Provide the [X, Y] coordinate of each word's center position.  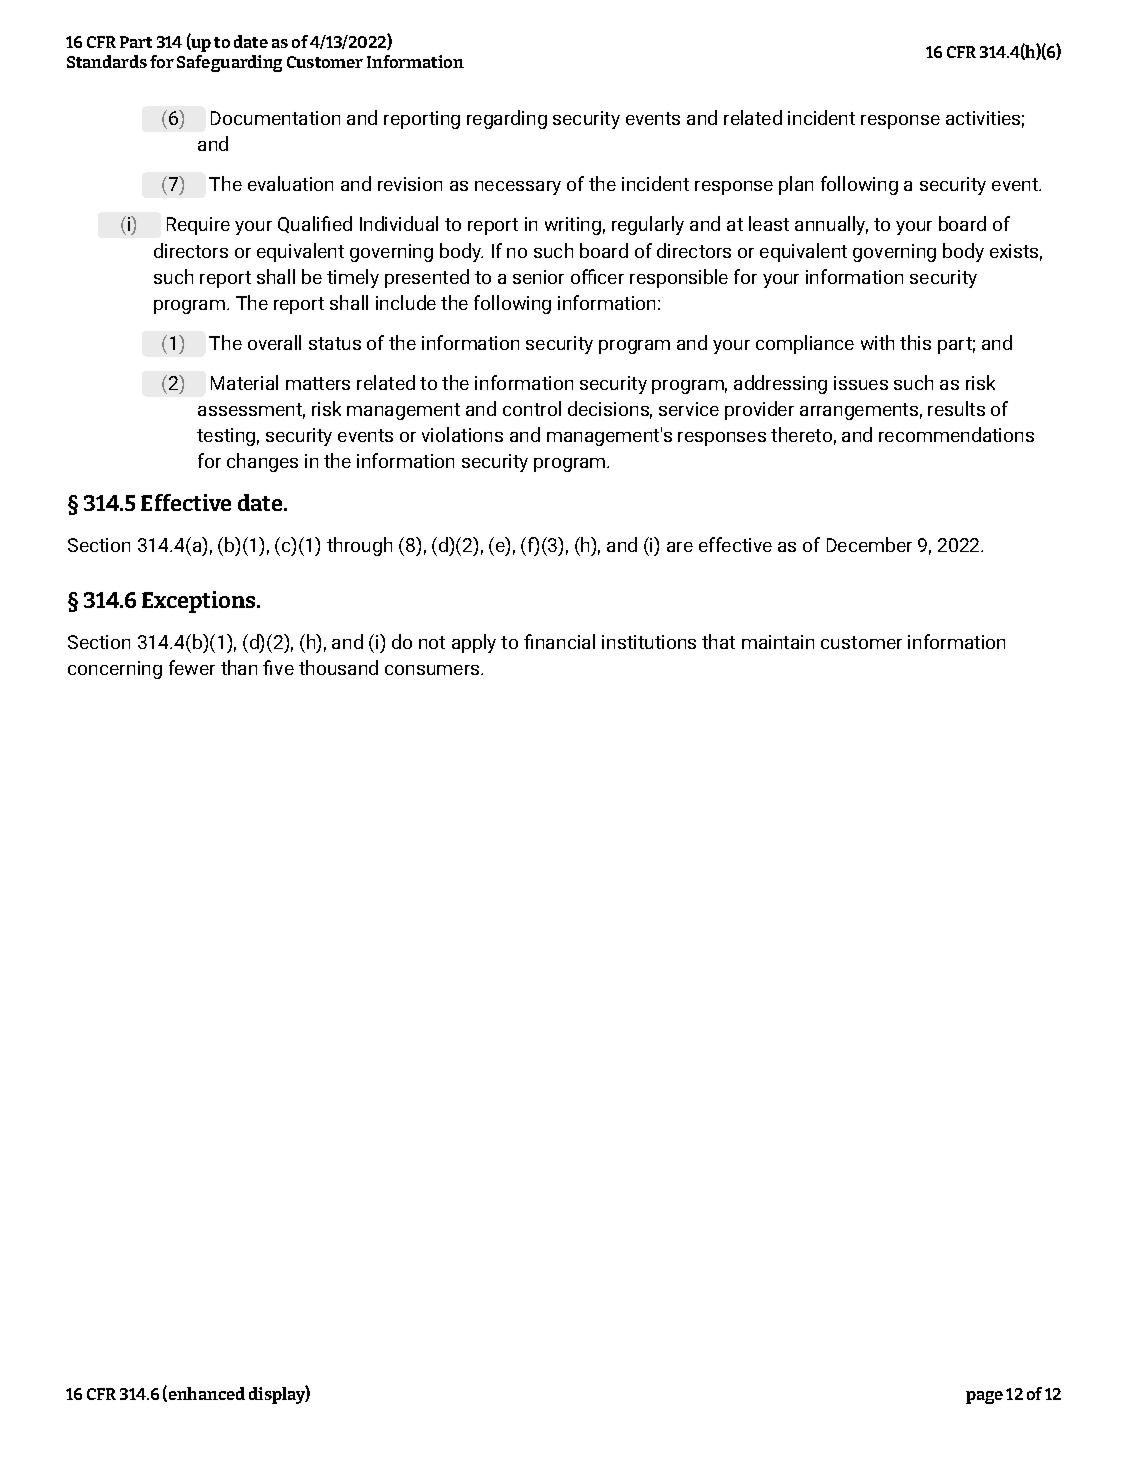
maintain [778, 642]
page [984, 1397]
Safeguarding [229, 63]
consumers [433, 670]
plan [796, 185]
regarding [507, 119]
